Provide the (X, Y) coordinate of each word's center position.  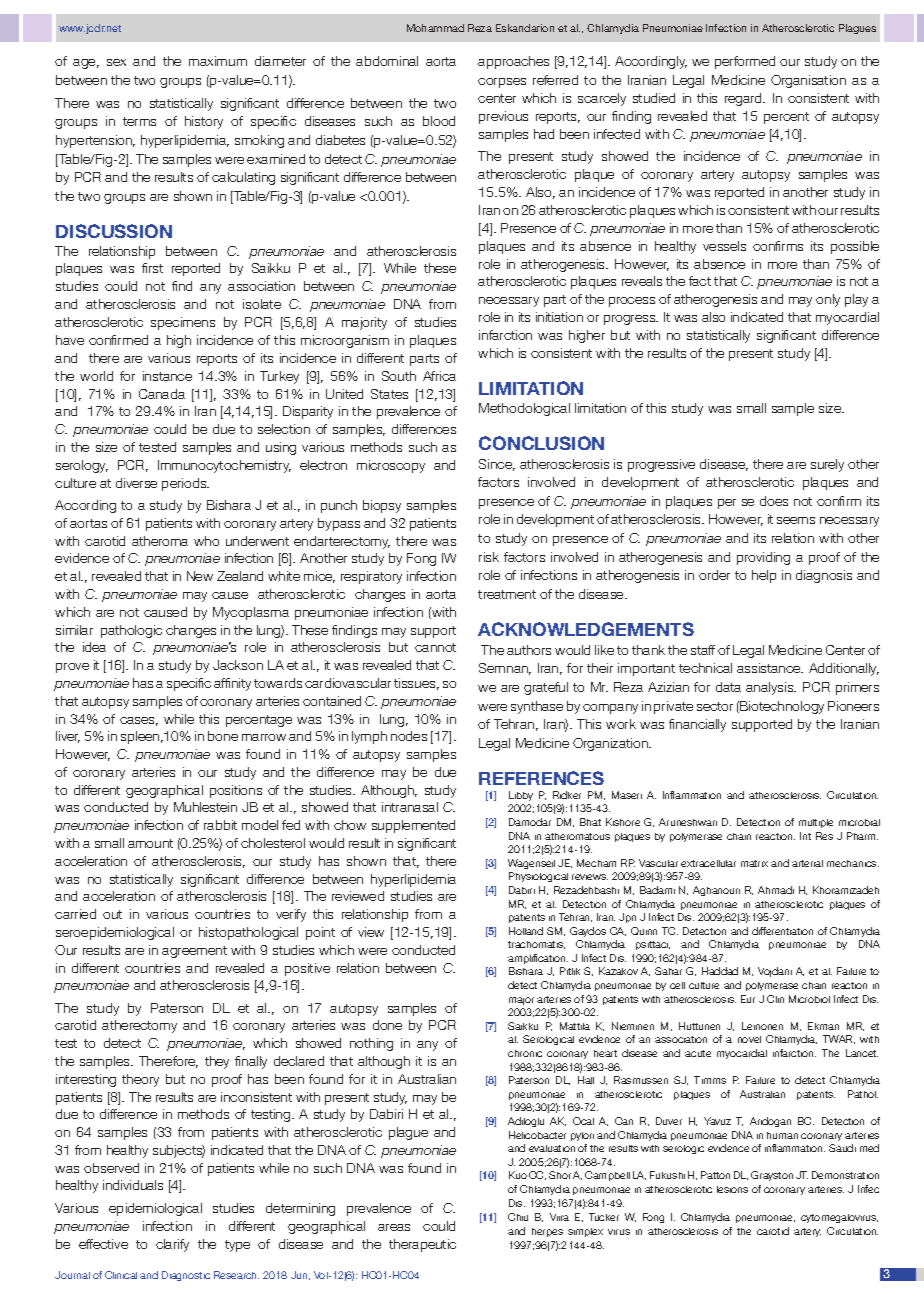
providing (763, 558)
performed (745, 62)
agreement (194, 952)
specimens (183, 323)
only (828, 300)
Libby (521, 796)
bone (223, 736)
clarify (172, 1245)
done (387, 1025)
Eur (748, 999)
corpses (502, 83)
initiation (559, 317)
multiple (816, 823)
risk (489, 557)
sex (116, 62)
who (206, 541)
